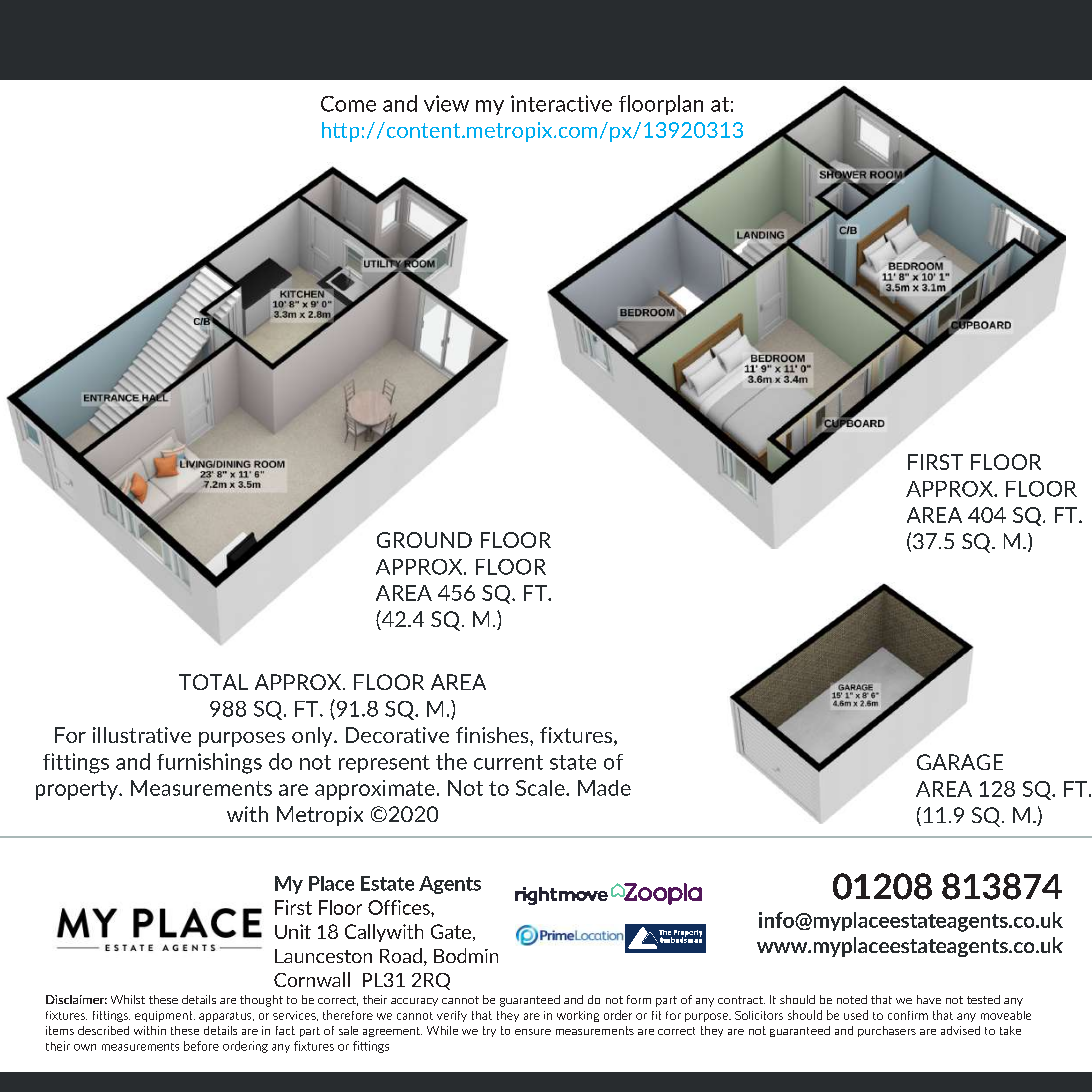 This page has height=1092, width=1092. I want to click on GROUND, so click(424, 540).
